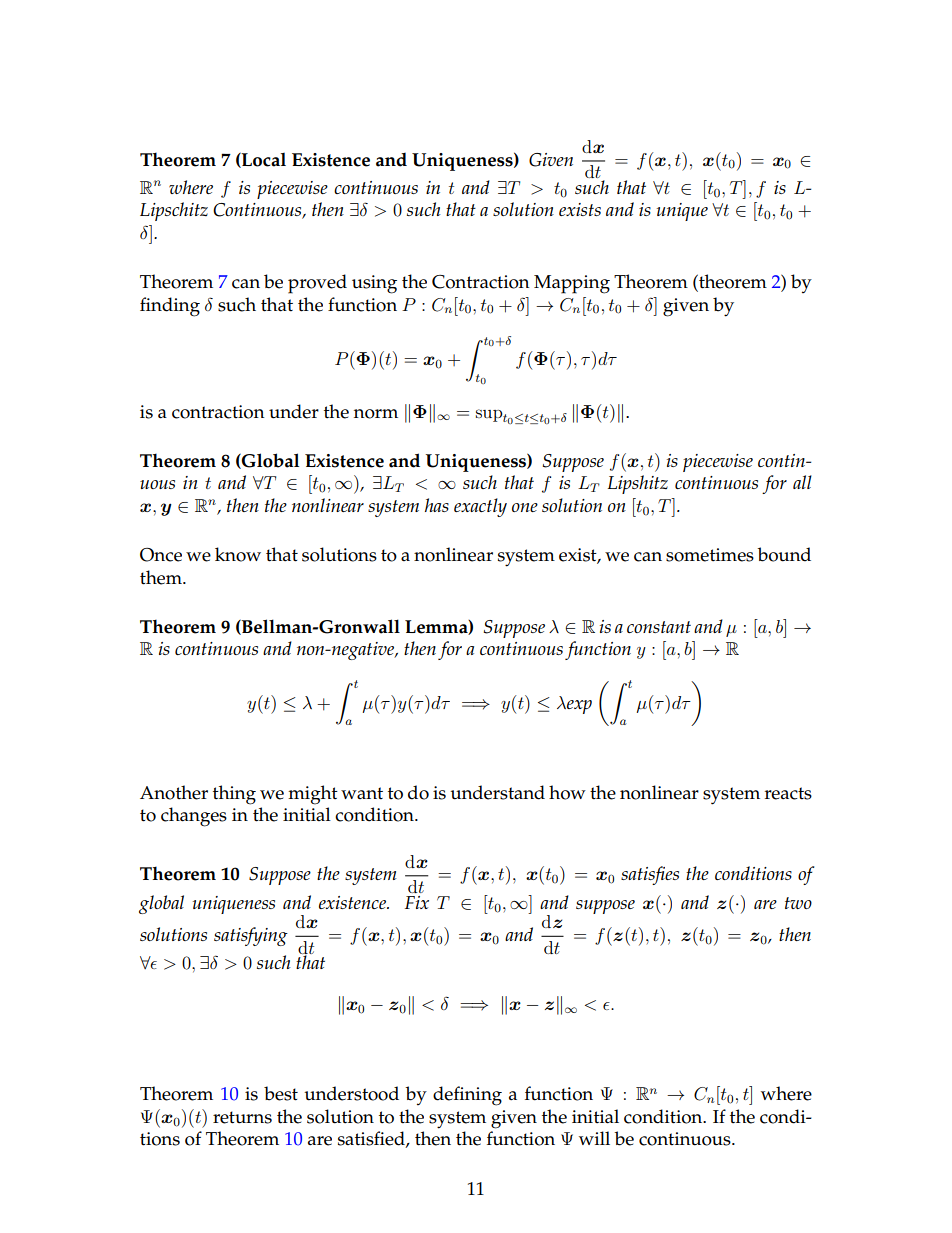  I want to click on thing, so click(234, 795).
